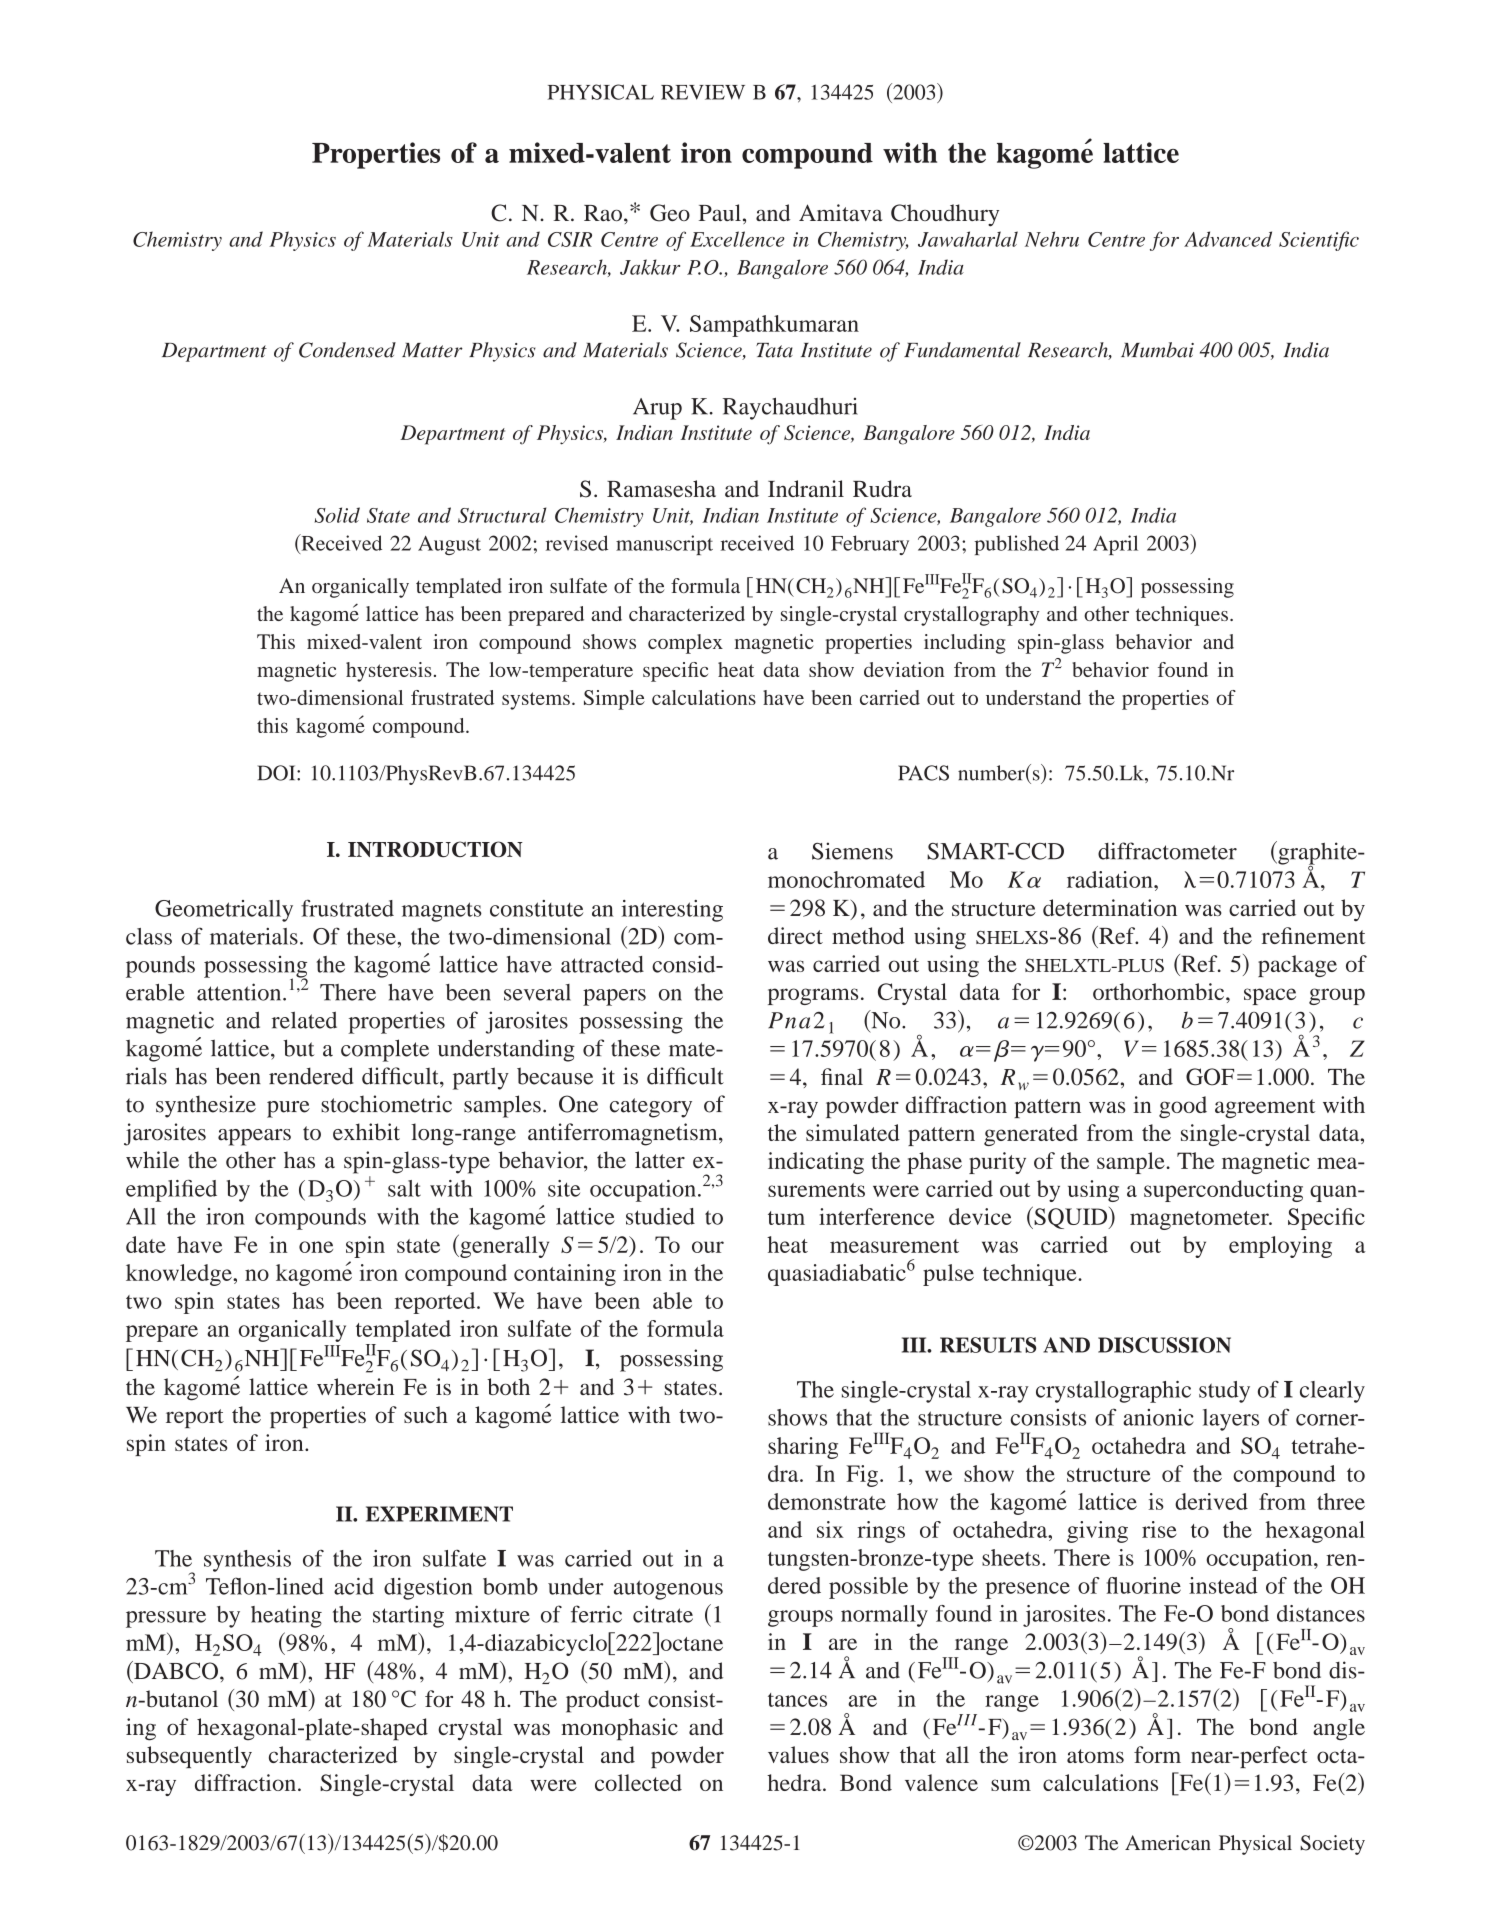 The width and height of the screenshot is (1491, 1930). I want to click on hysteresis, so click(389, 672).
